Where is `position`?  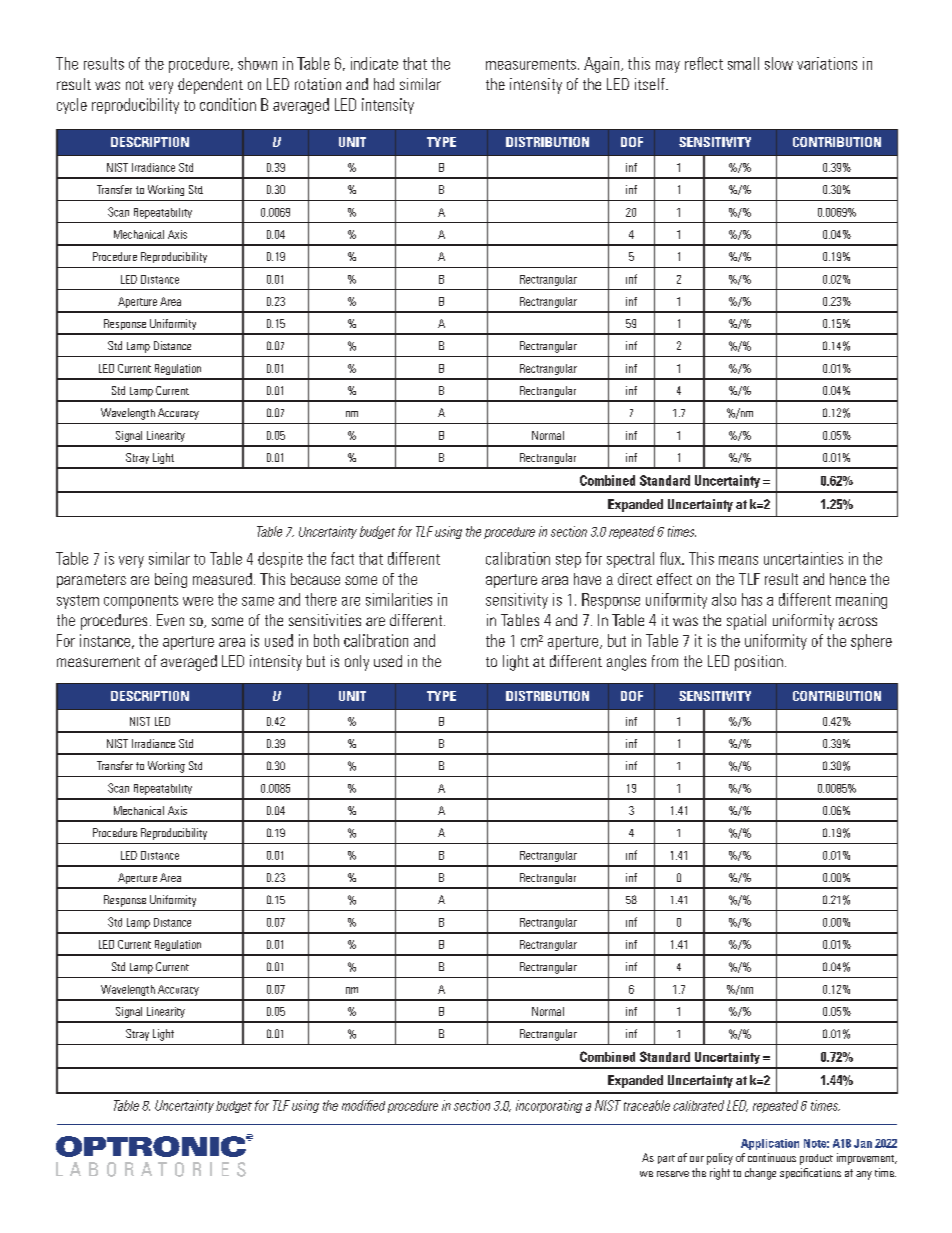 position is located at coordinates (759, 663).
